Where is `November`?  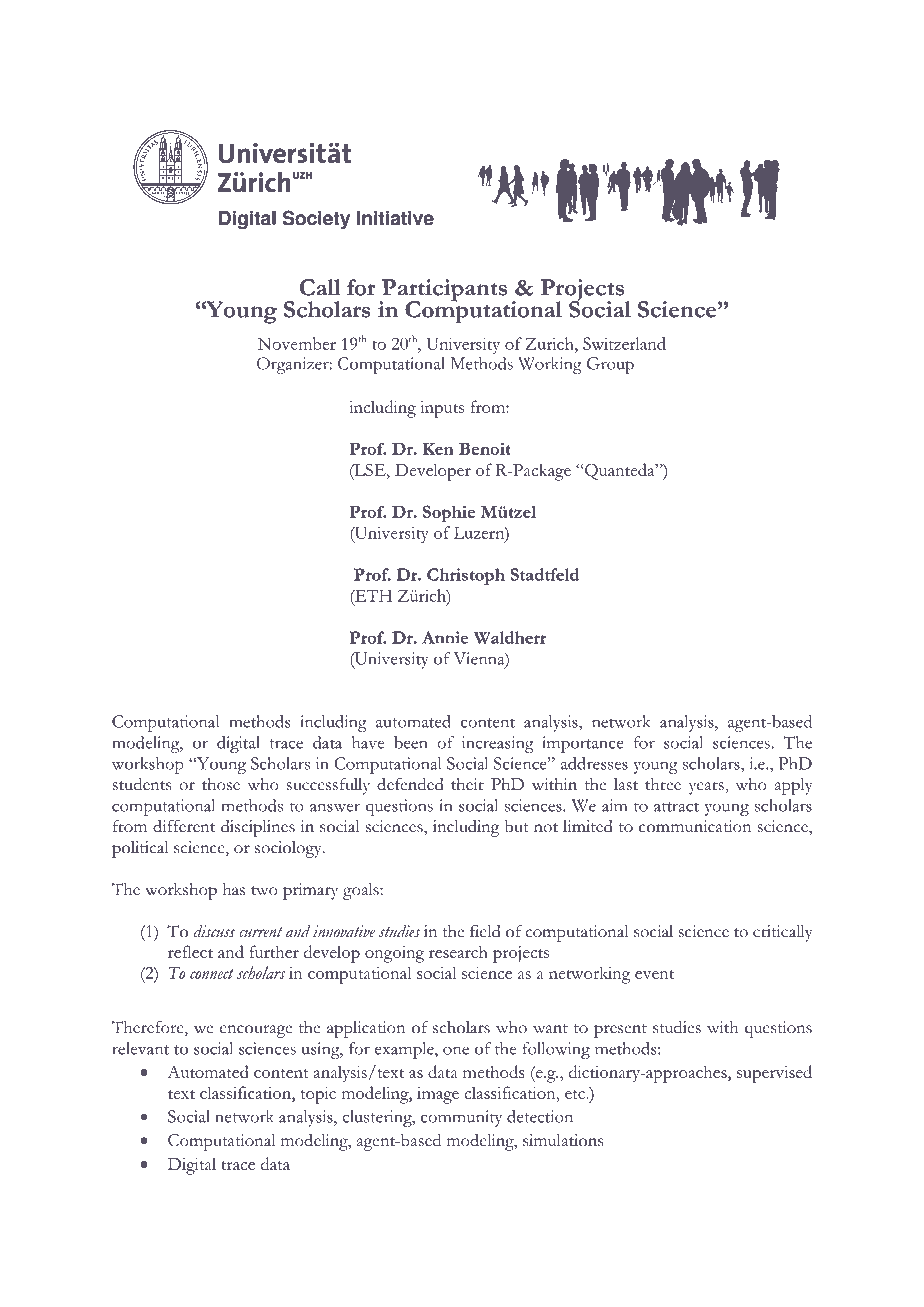 November is located at coordinates (297, 343).
